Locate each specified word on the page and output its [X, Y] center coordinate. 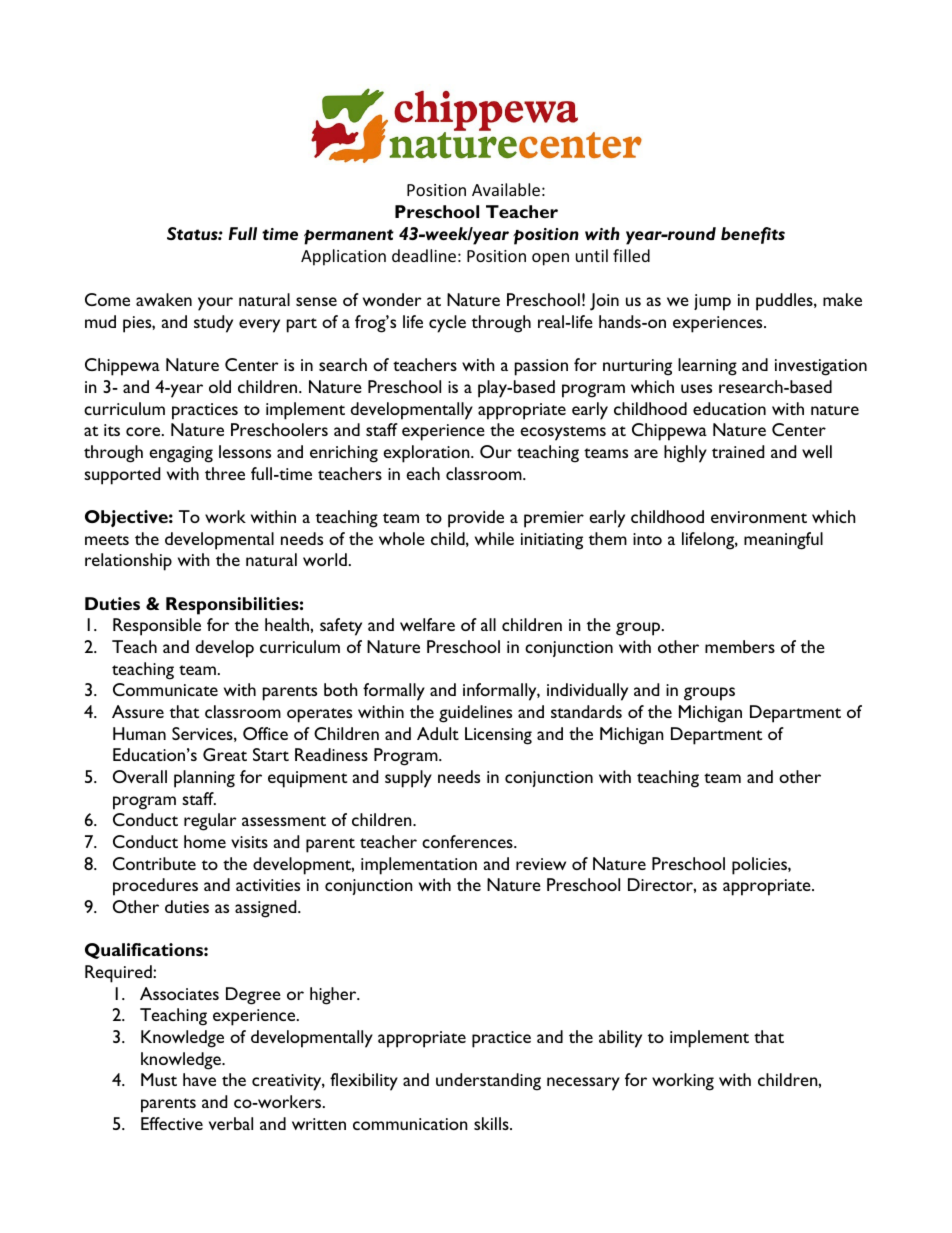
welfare [427, 624]
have [199, 1079]
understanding [488, 1082]
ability [620, 1039]
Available [506, 189]
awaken [164, 299]
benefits [753, 235]
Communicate [165, 689]
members [740, 646]
